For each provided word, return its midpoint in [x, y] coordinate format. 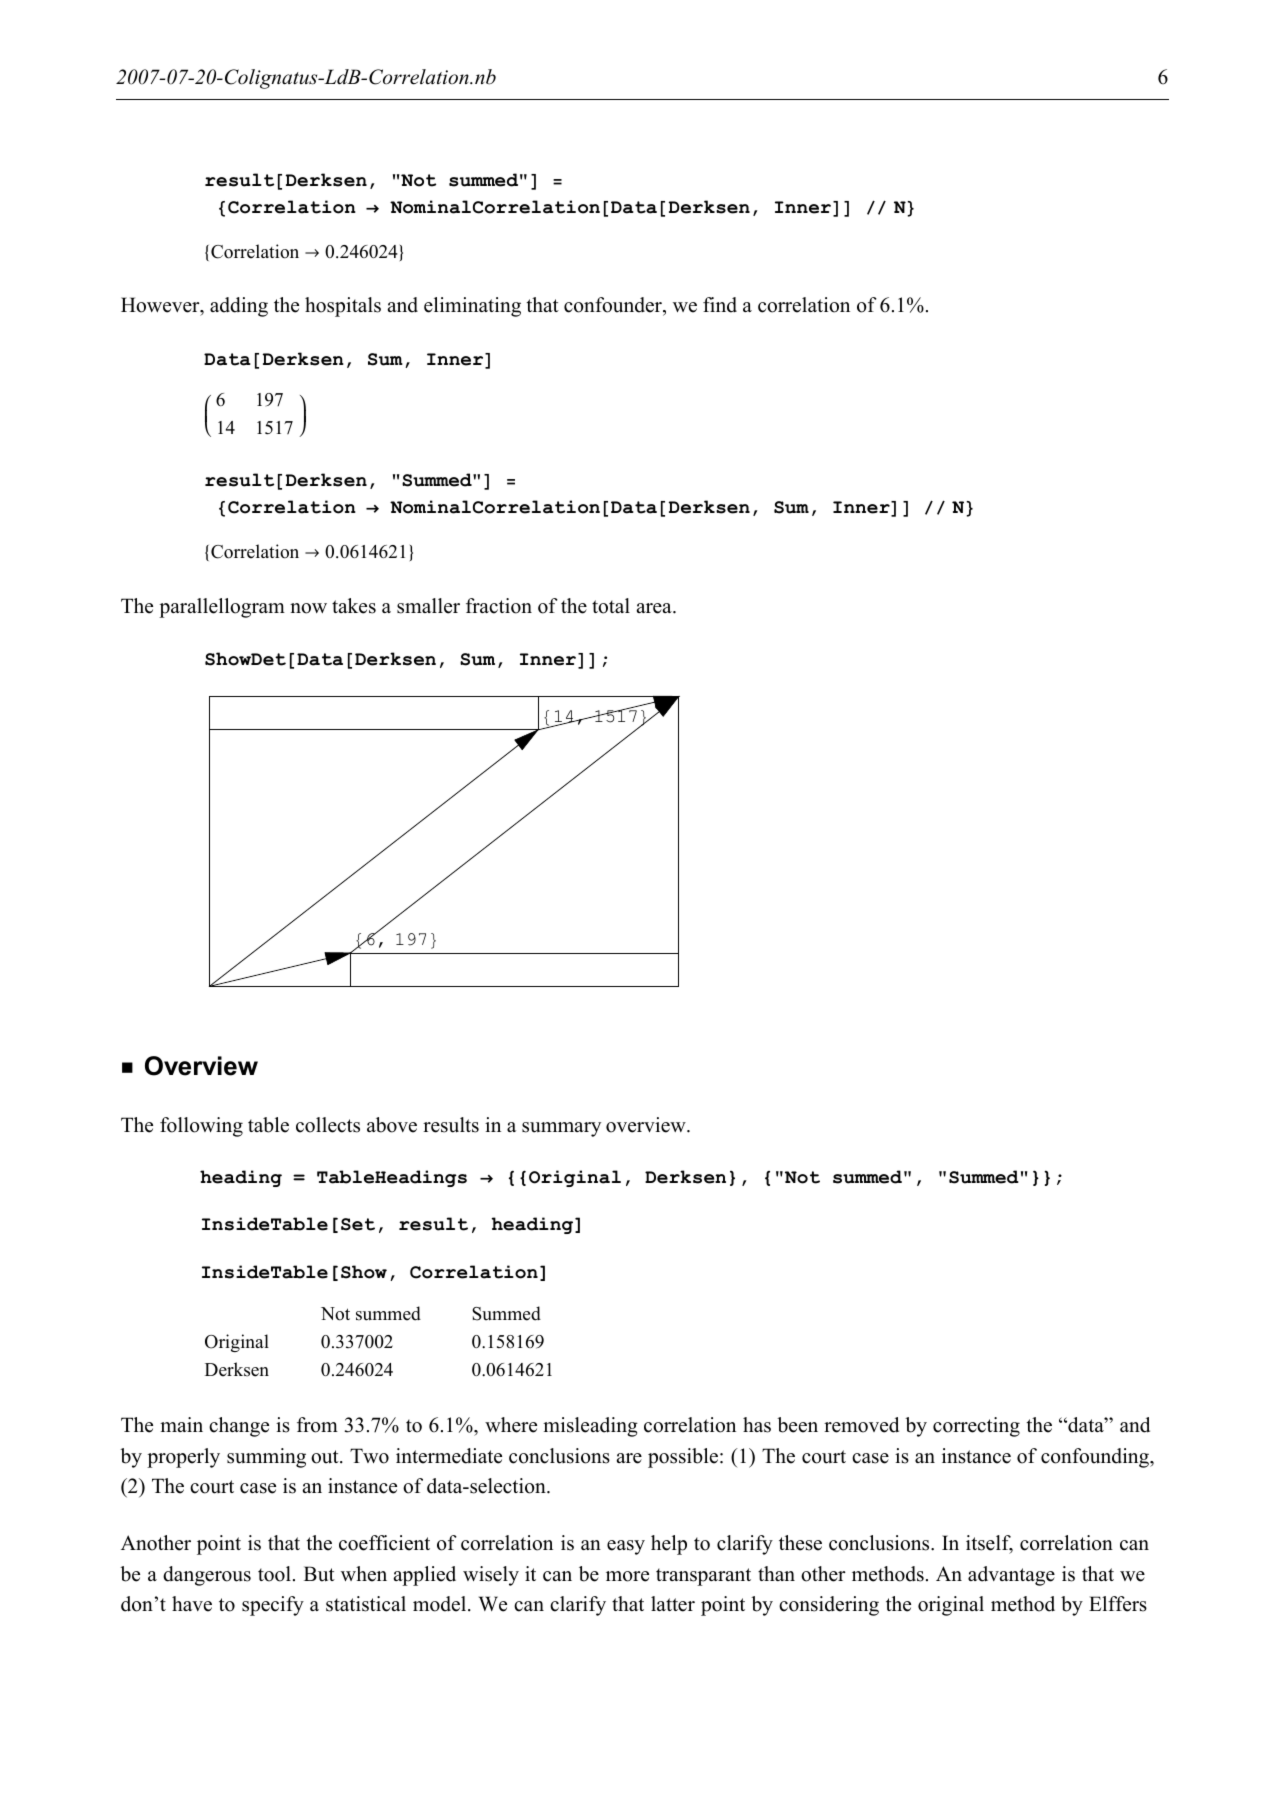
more [627, 1576]
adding [239, 307]
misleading [590, 1427]
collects [328, 1125]
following [201, 1127]
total [611, 606]
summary [561, 1129]
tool [274, 1574]
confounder [614, 306]
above [392, 1125]
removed [861, 1425]
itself [989, 1544]
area [655, 608]
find [720, 305]
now [308, 608]
